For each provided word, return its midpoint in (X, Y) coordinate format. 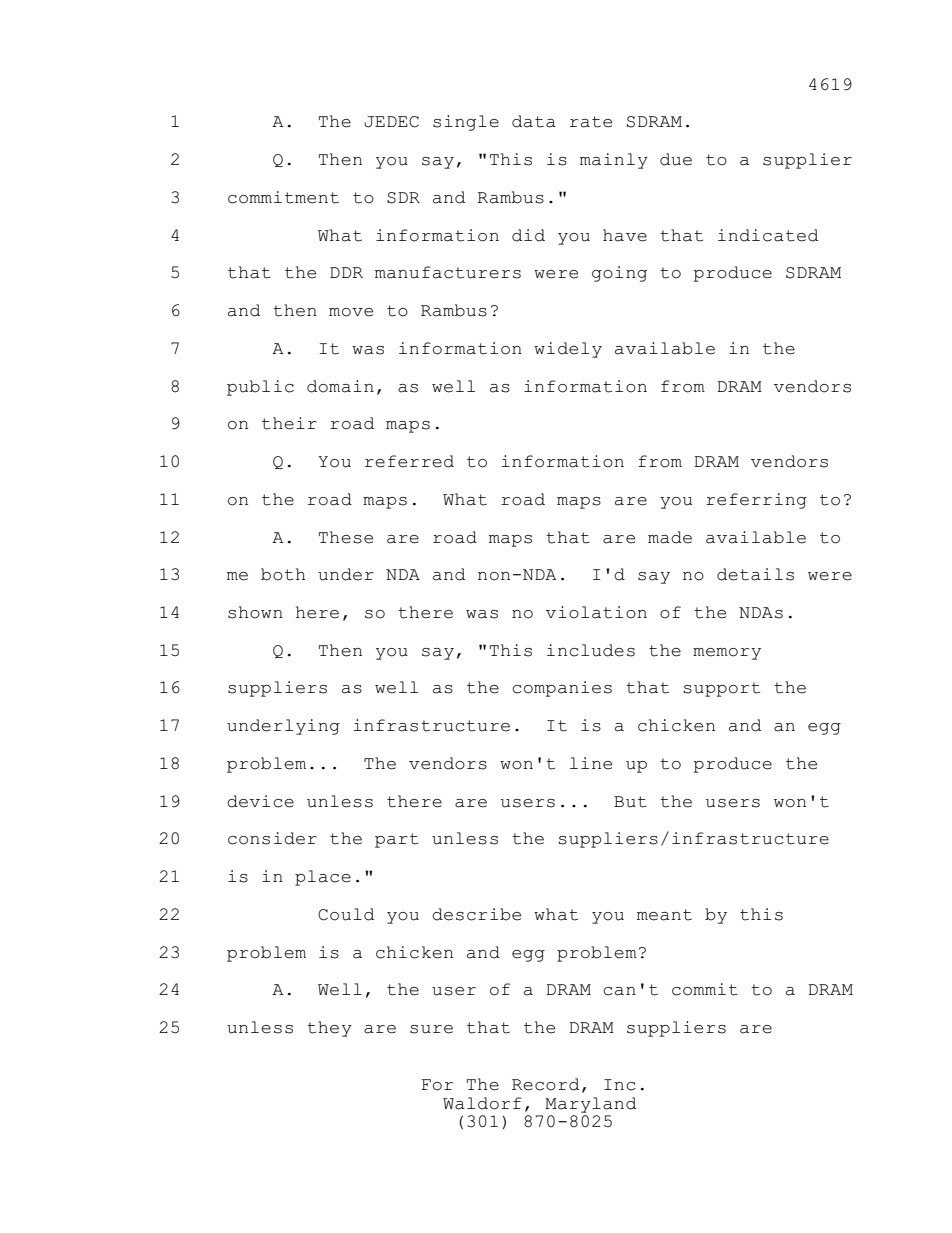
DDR (346, 272)
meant (664, 915)
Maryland (590, 1105)
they (329, 1029)
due (676, 159)
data (534, 121)
